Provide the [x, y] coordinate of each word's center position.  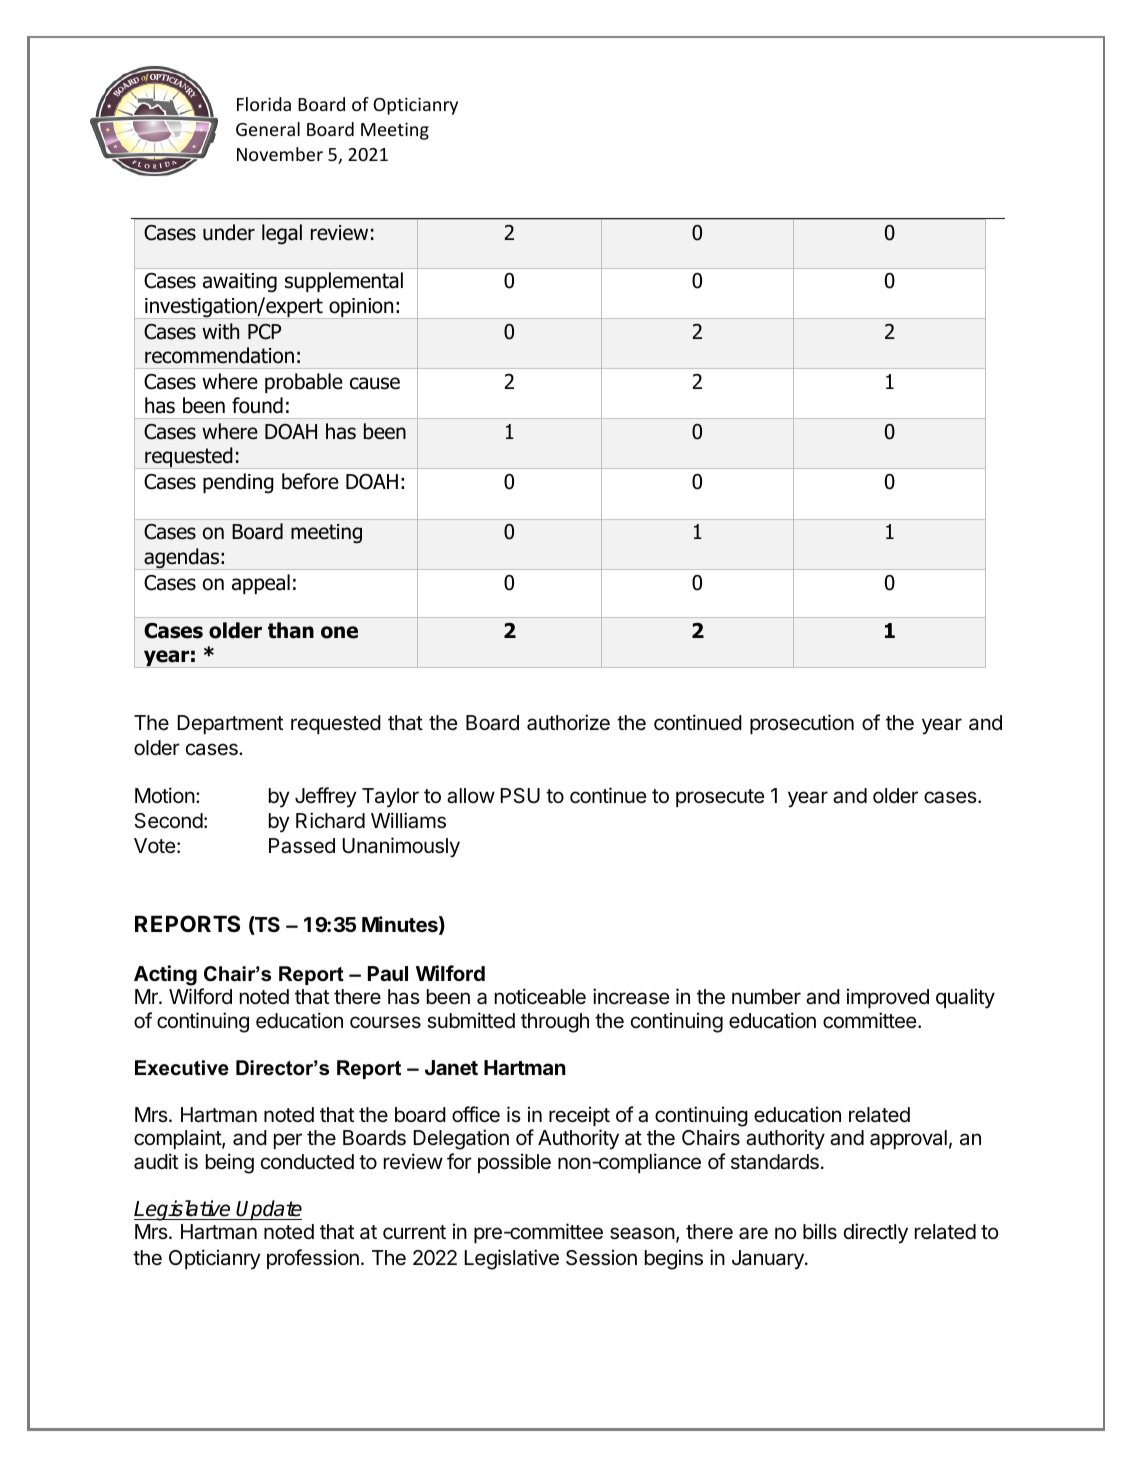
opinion [361, 308]
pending [238, 483]
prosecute [720, 798]
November [280, 154]
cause [375, 383]
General [268, 129]
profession [313, 1259]
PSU [520, 795]
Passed [302, 846]
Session [601, 1257]
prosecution [802, 724]
